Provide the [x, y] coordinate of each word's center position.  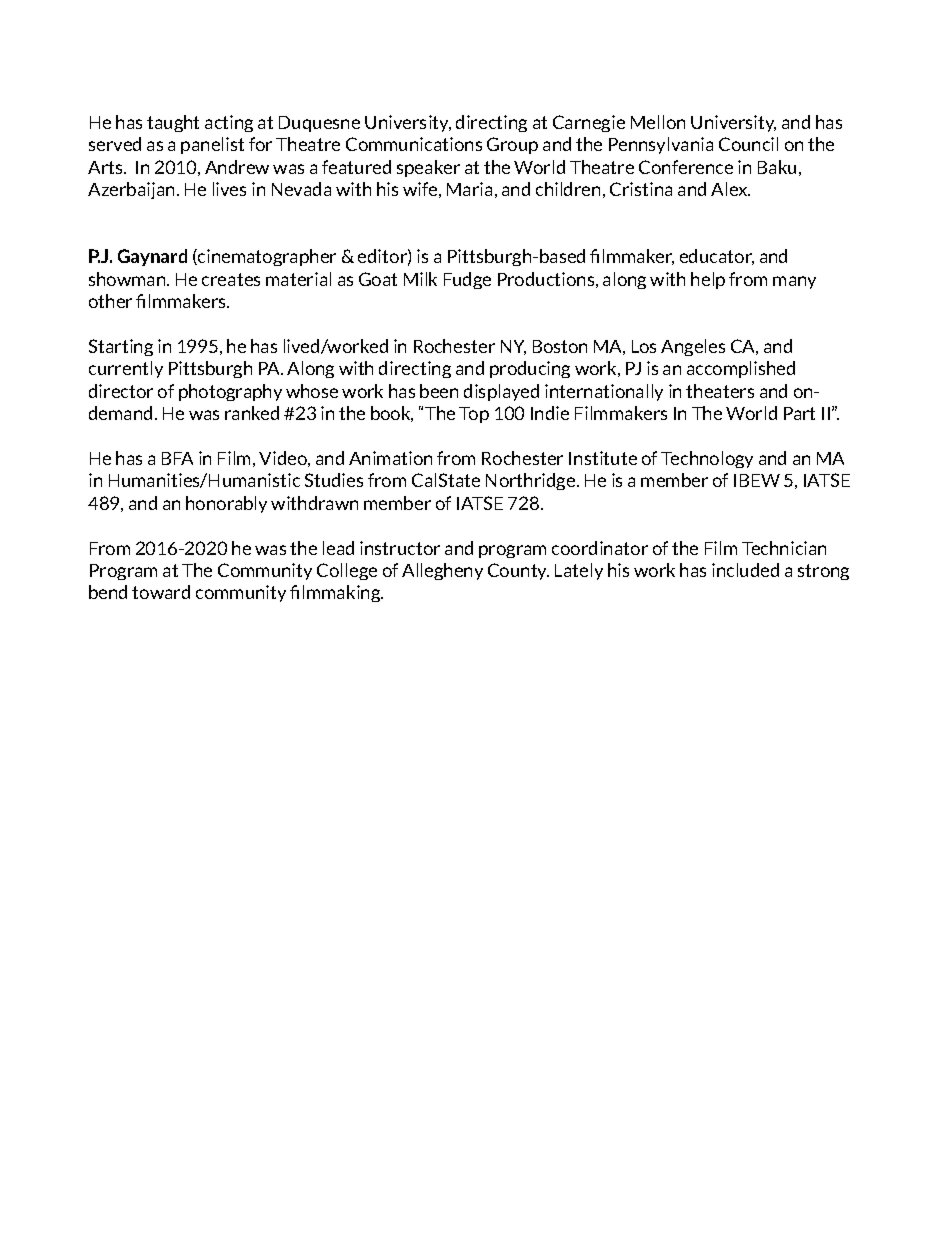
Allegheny [442, 571]
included [745, 570]
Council [748, 144]
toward [161, 592]
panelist [212, 145]
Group [512, 145]
